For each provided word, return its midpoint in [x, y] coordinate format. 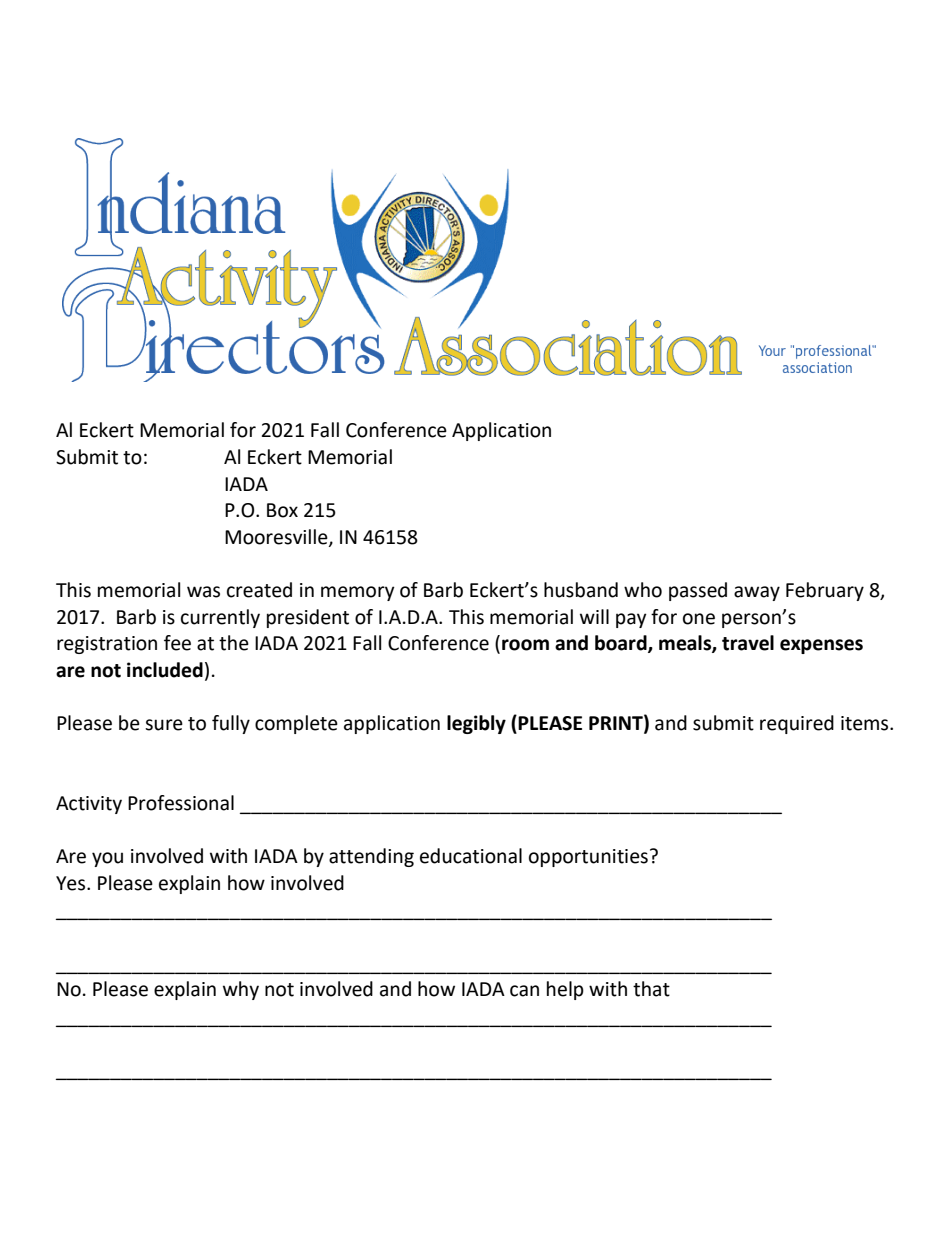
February [825, 591]
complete [296, 724]
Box [282, 510]
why [241, 990]
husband [581, 590]
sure [164, 725]
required [797, 724]
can [524, 991]
